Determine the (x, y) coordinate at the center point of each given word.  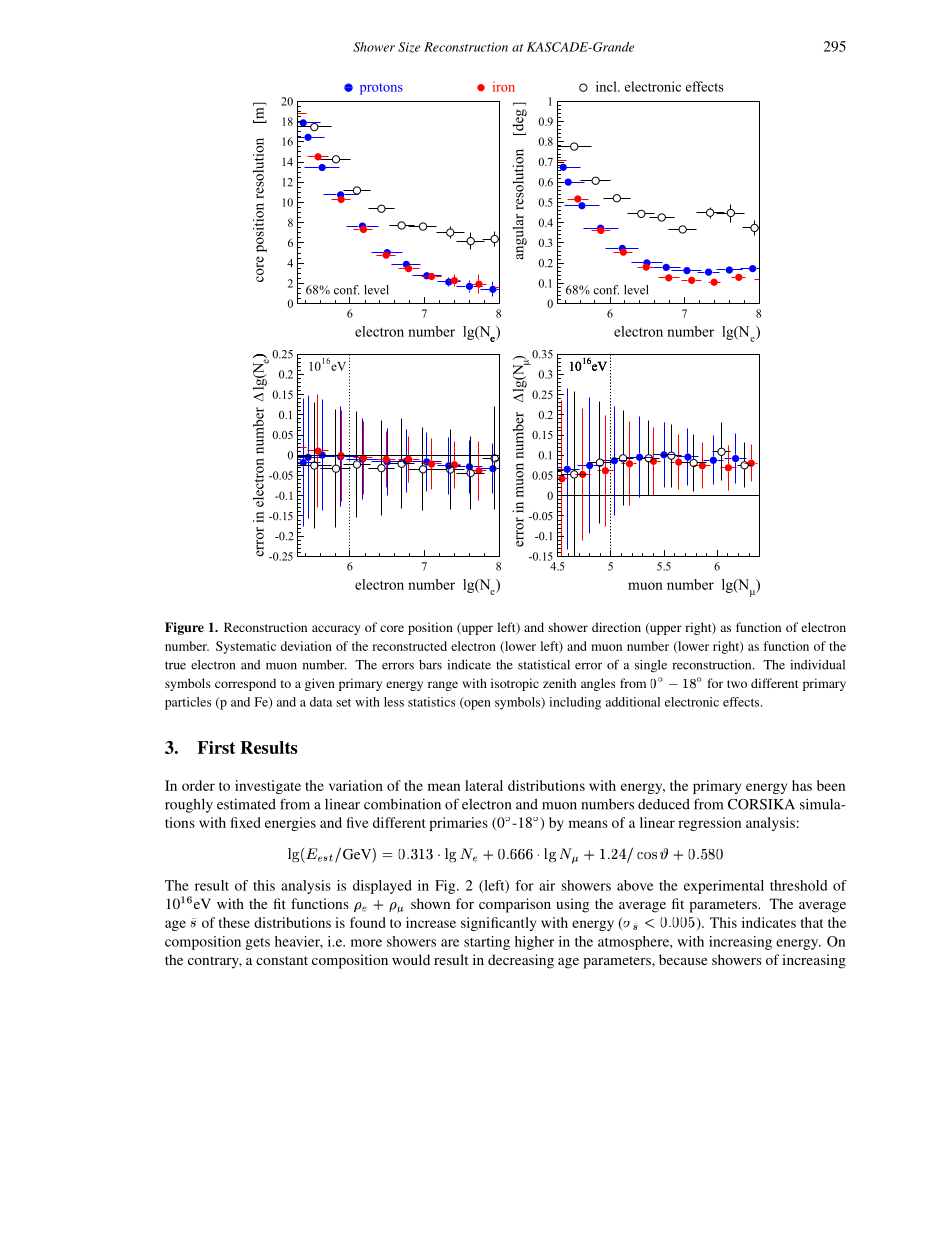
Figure (184, 628)
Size (409, 47)
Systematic (246, 647)
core (392, 628)
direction (616, 627)
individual (817, 665)
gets (257, 944)
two (737, 684)
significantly (498, 924)
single (651, 666)
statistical (544, 665)
